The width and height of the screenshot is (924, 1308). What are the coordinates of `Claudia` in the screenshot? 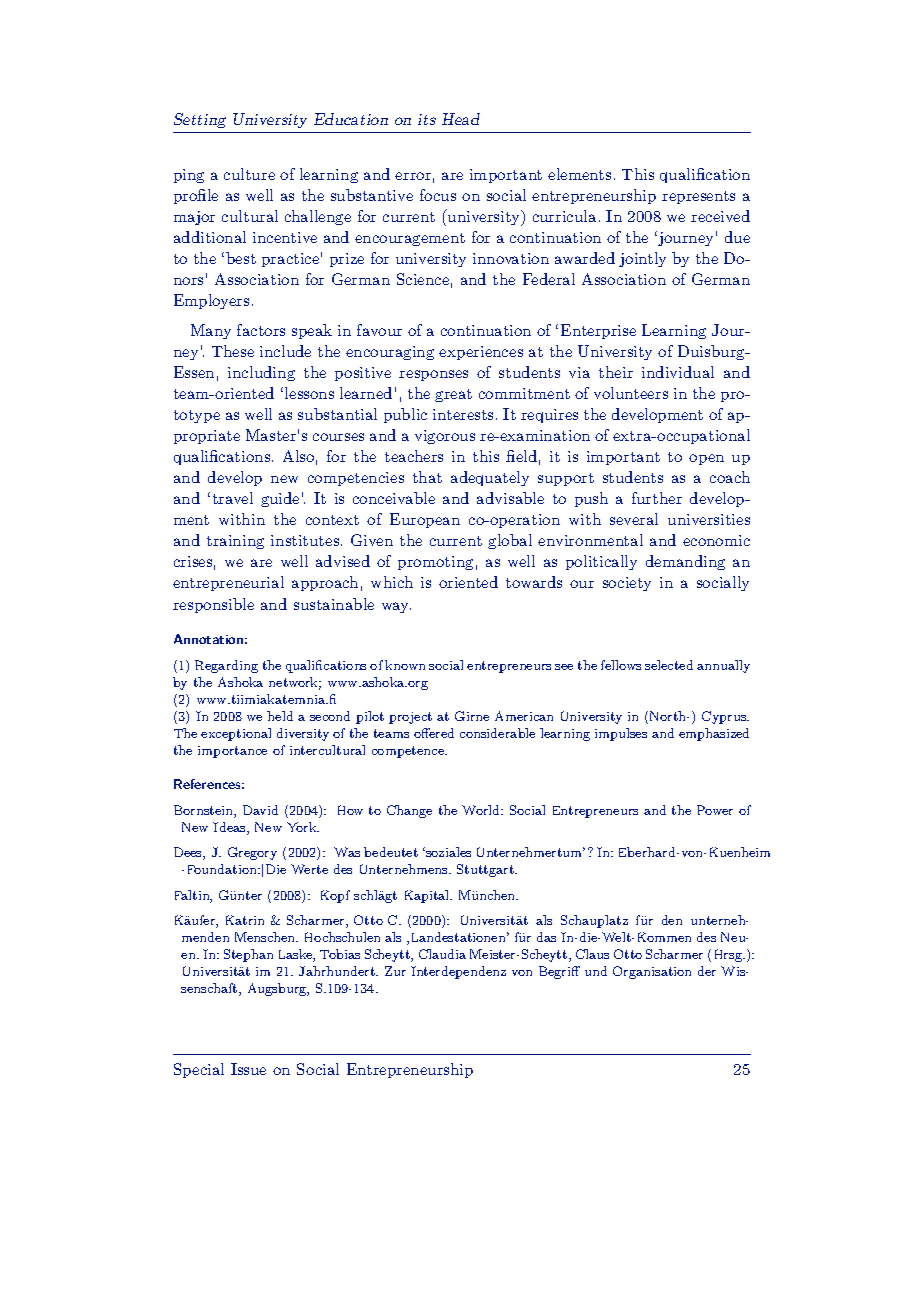 It's located at (442, 954).
